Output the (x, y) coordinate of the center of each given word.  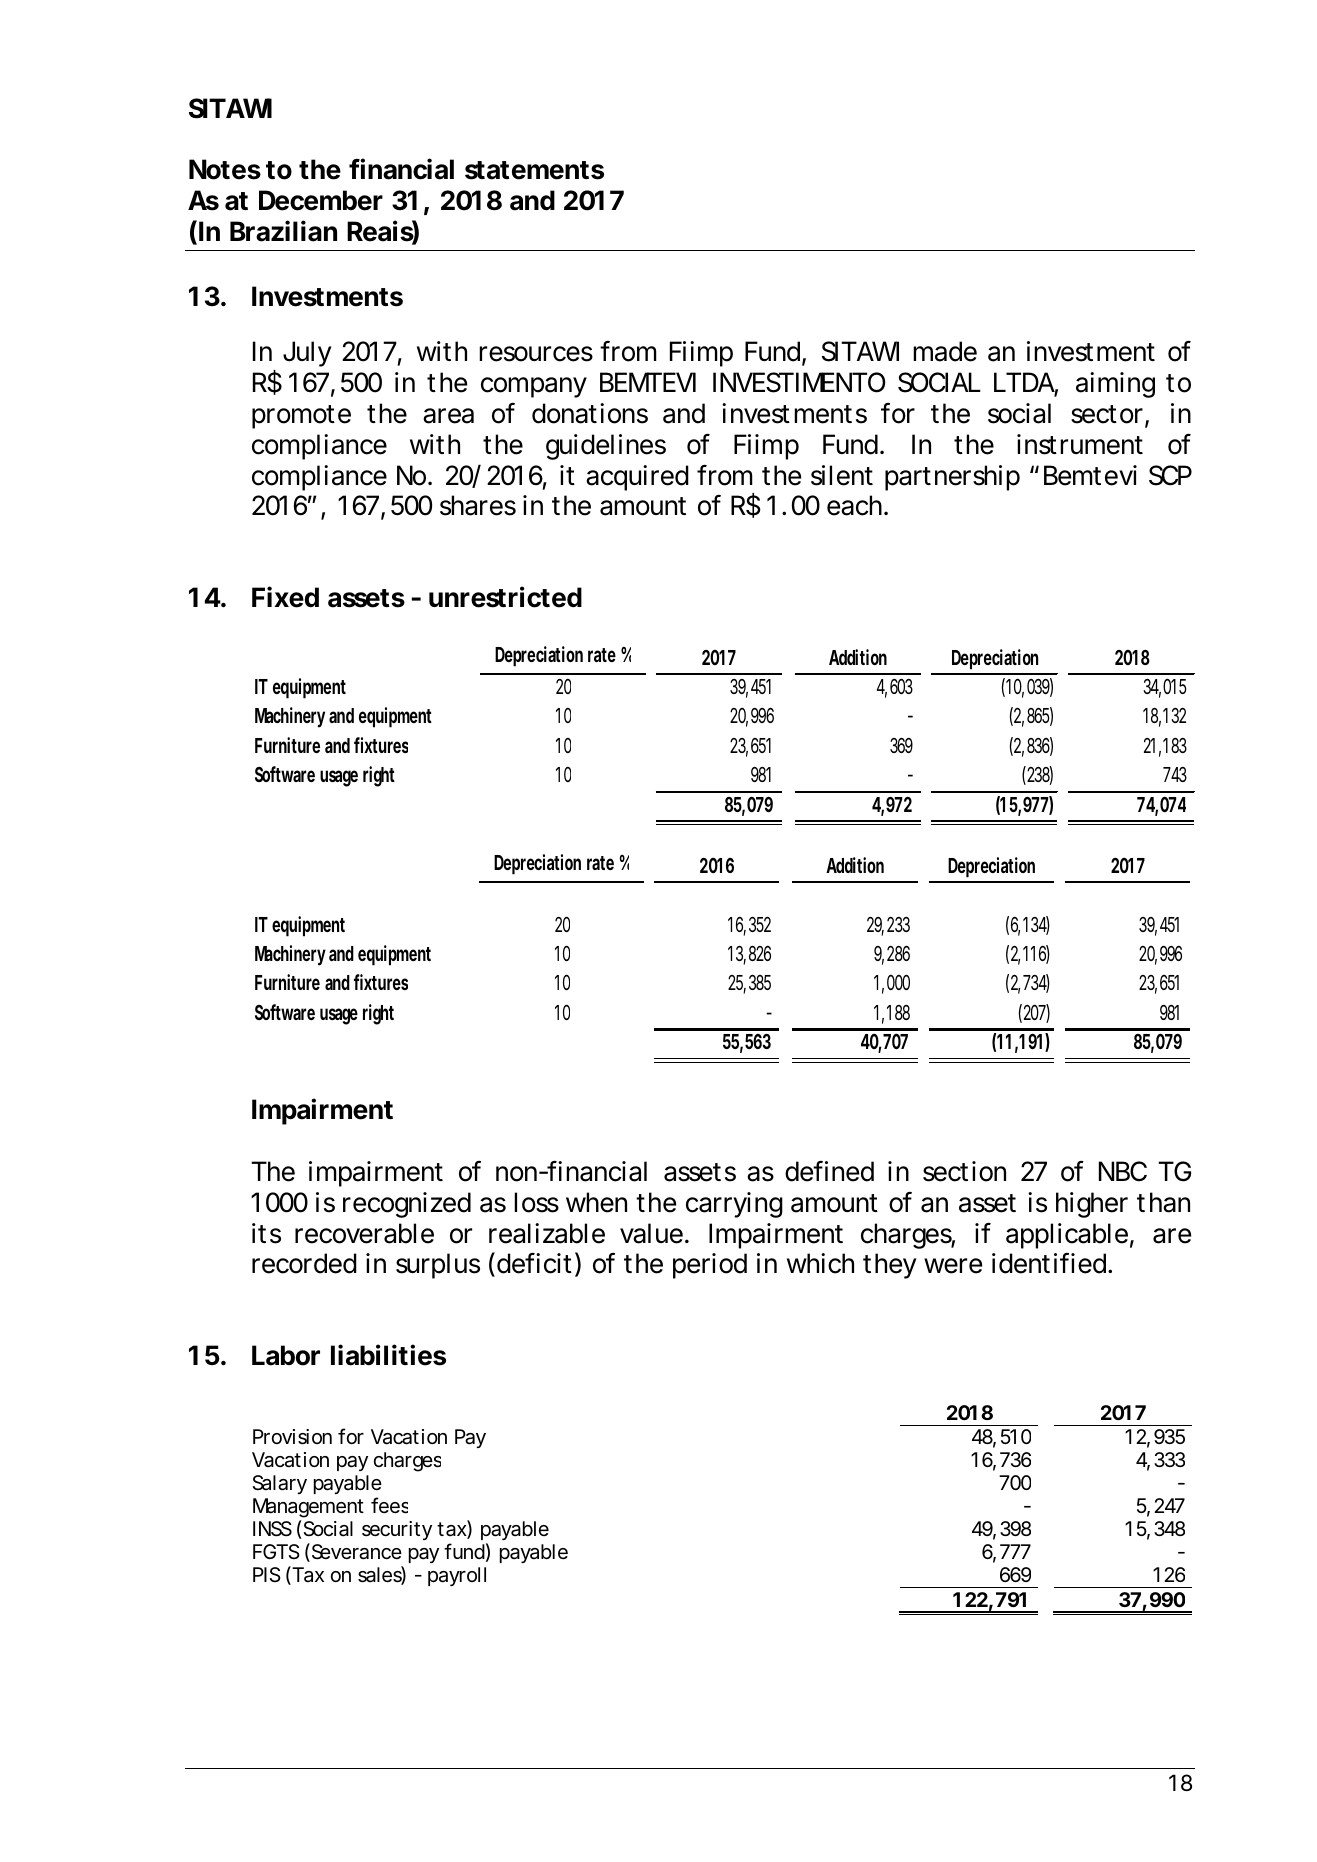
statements (534, 170)
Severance (355, 1552)
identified (1049, 1263)
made (945, 351)
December (321, 200)
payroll (457, 1576)
